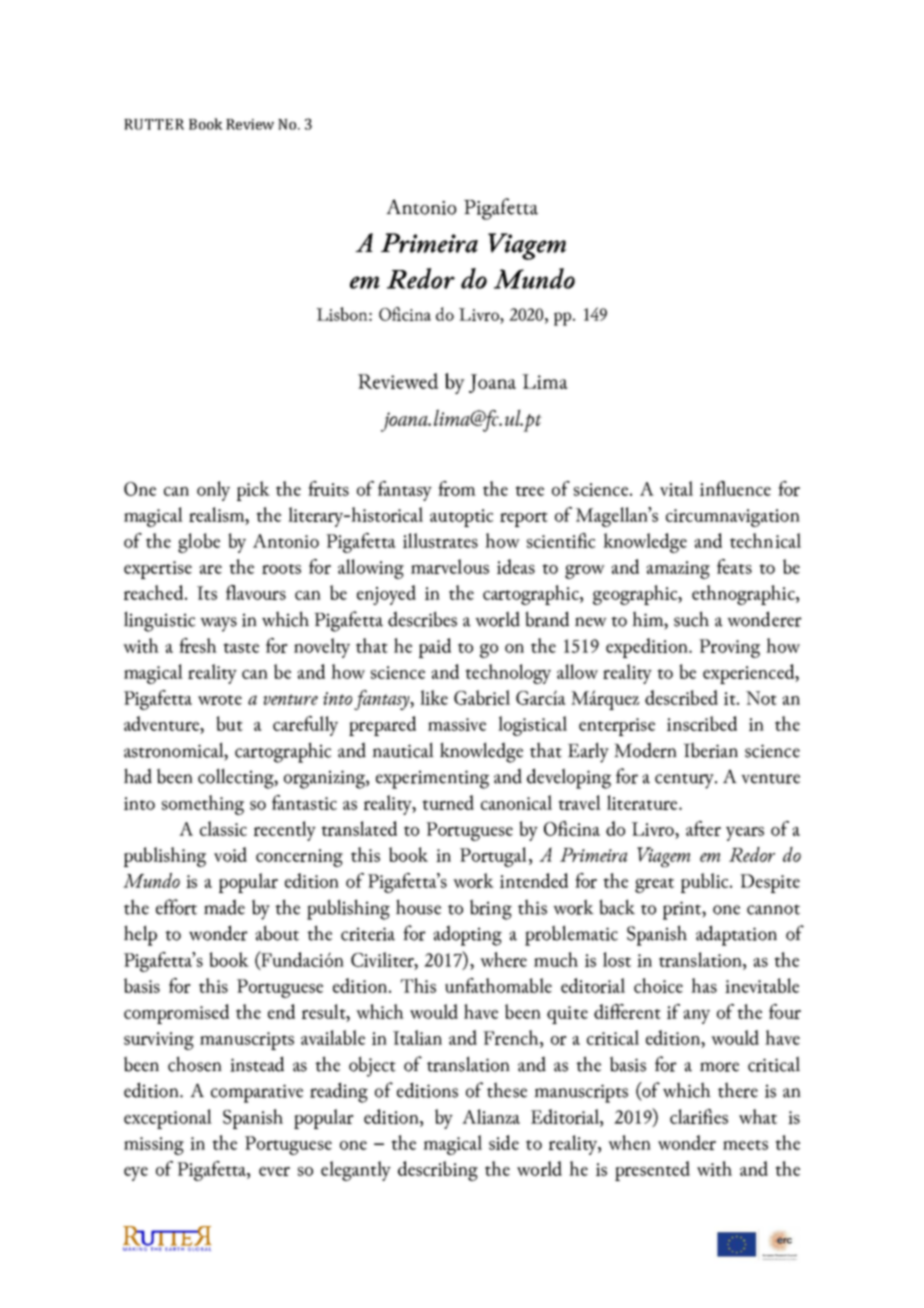 Image resolution: width=924 pixels, height=1308 pixels. Describe the element at coordinates (703, 828) in the page. I see `after` at that location.
